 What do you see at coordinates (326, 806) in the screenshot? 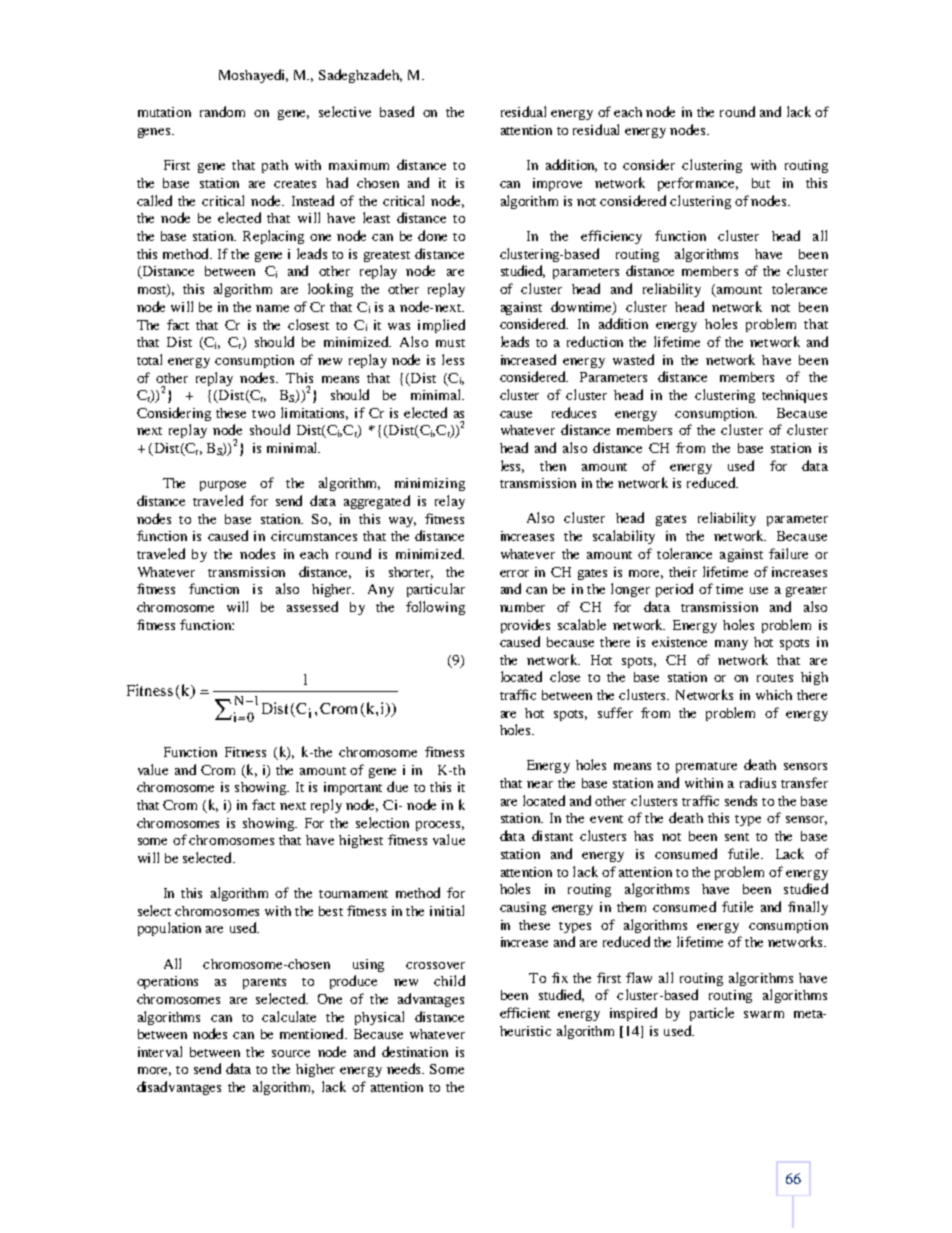
I see `reply` at bounding box center [326, 806].
